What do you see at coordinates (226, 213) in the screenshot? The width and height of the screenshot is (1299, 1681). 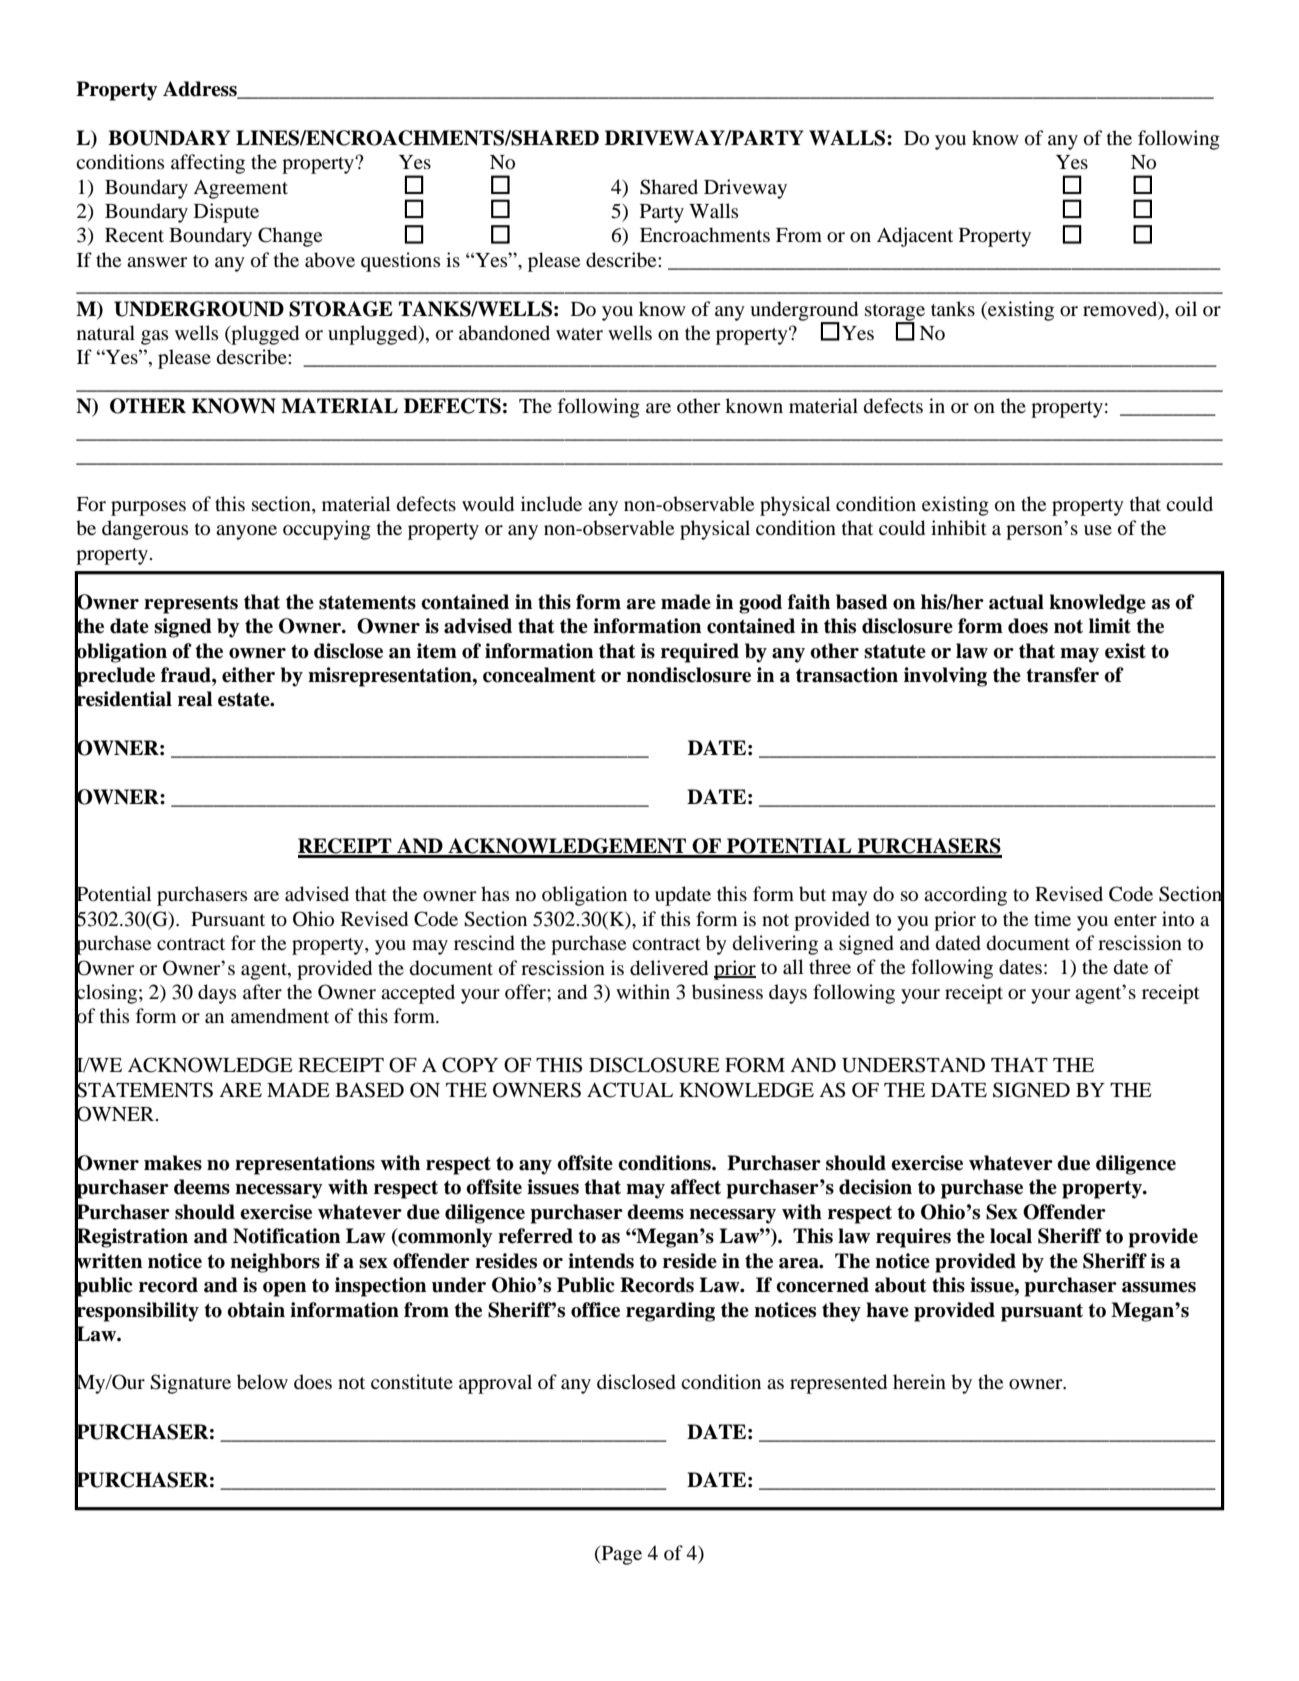 I see `Dispute` at bounding box center [226, 213].
